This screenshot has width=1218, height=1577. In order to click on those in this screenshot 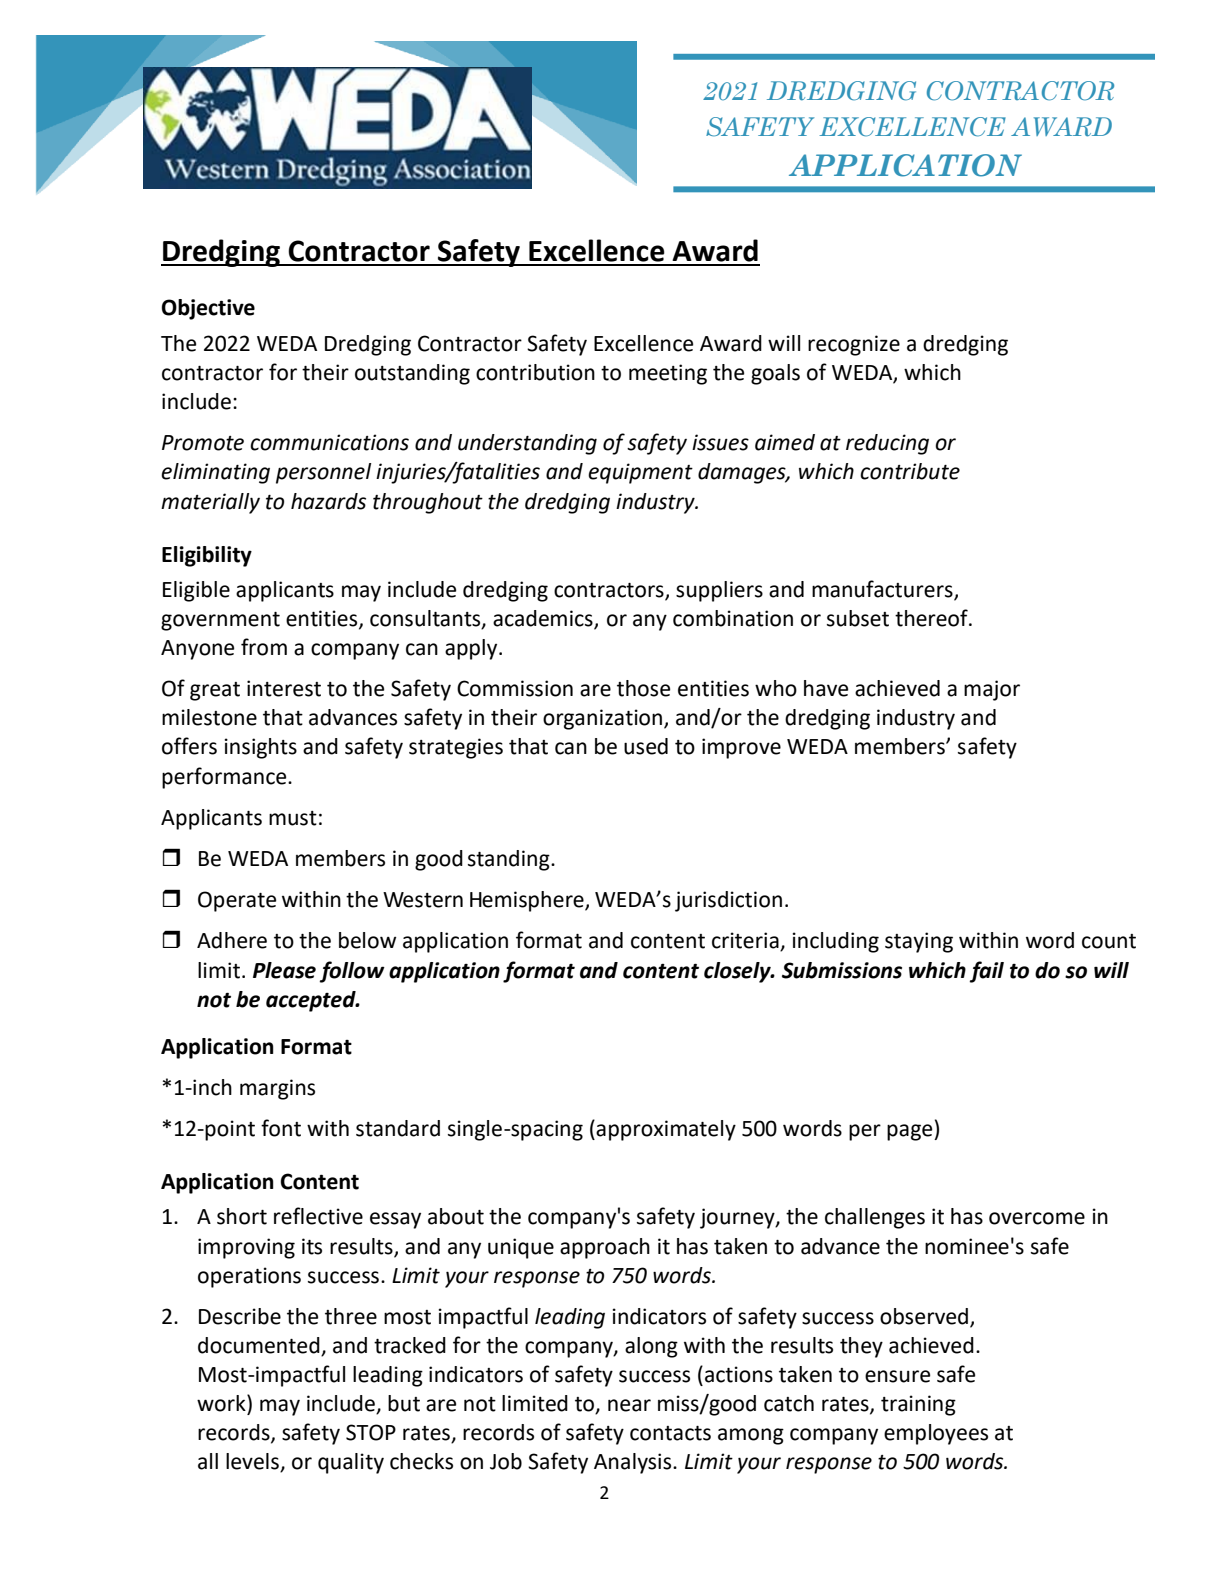, I will do `click(643, 688)`.
